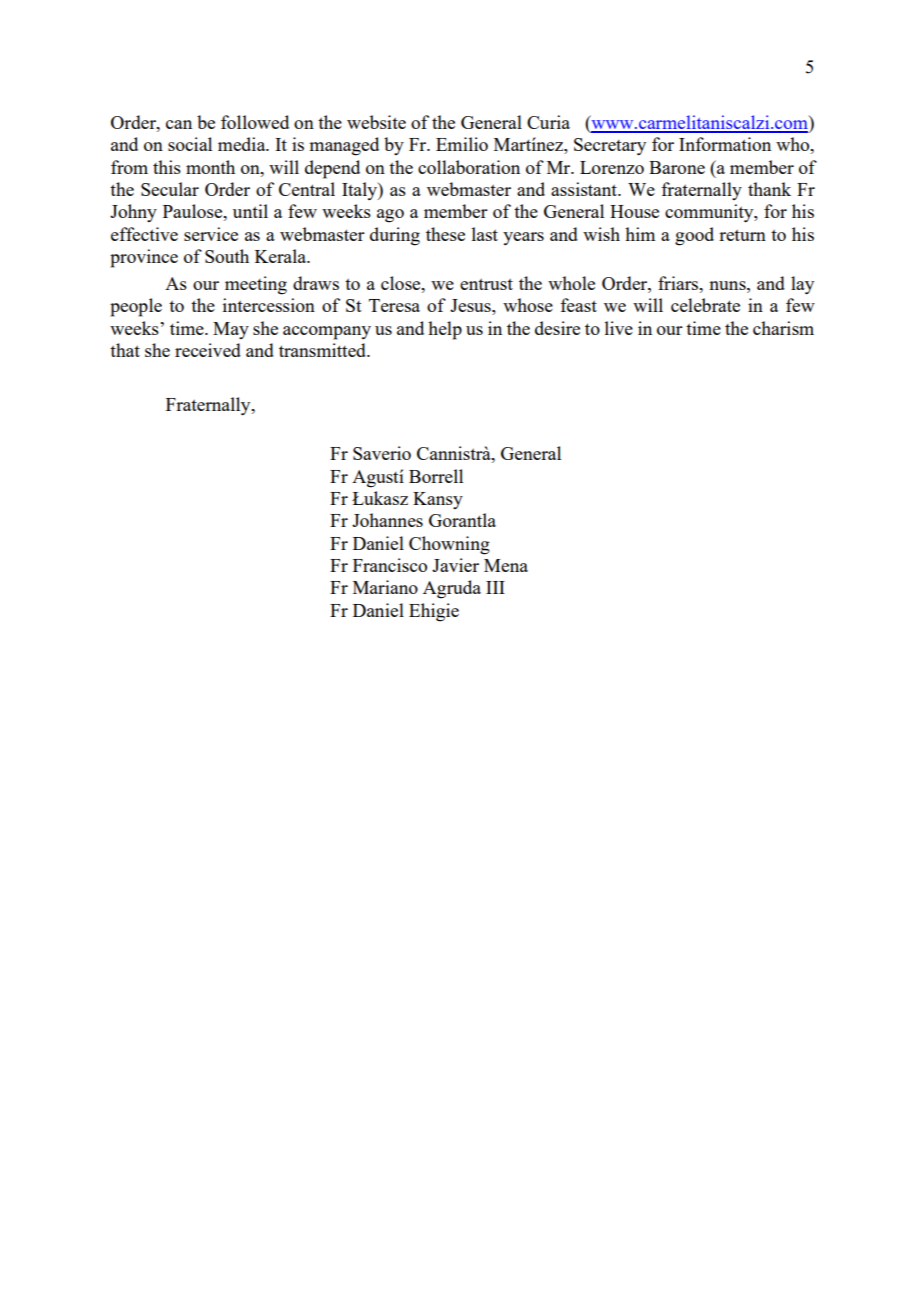 This page has width=924, height=1308. Describe the element at coordinates (462, 144) in the page. I see `Emilio` at that location.
